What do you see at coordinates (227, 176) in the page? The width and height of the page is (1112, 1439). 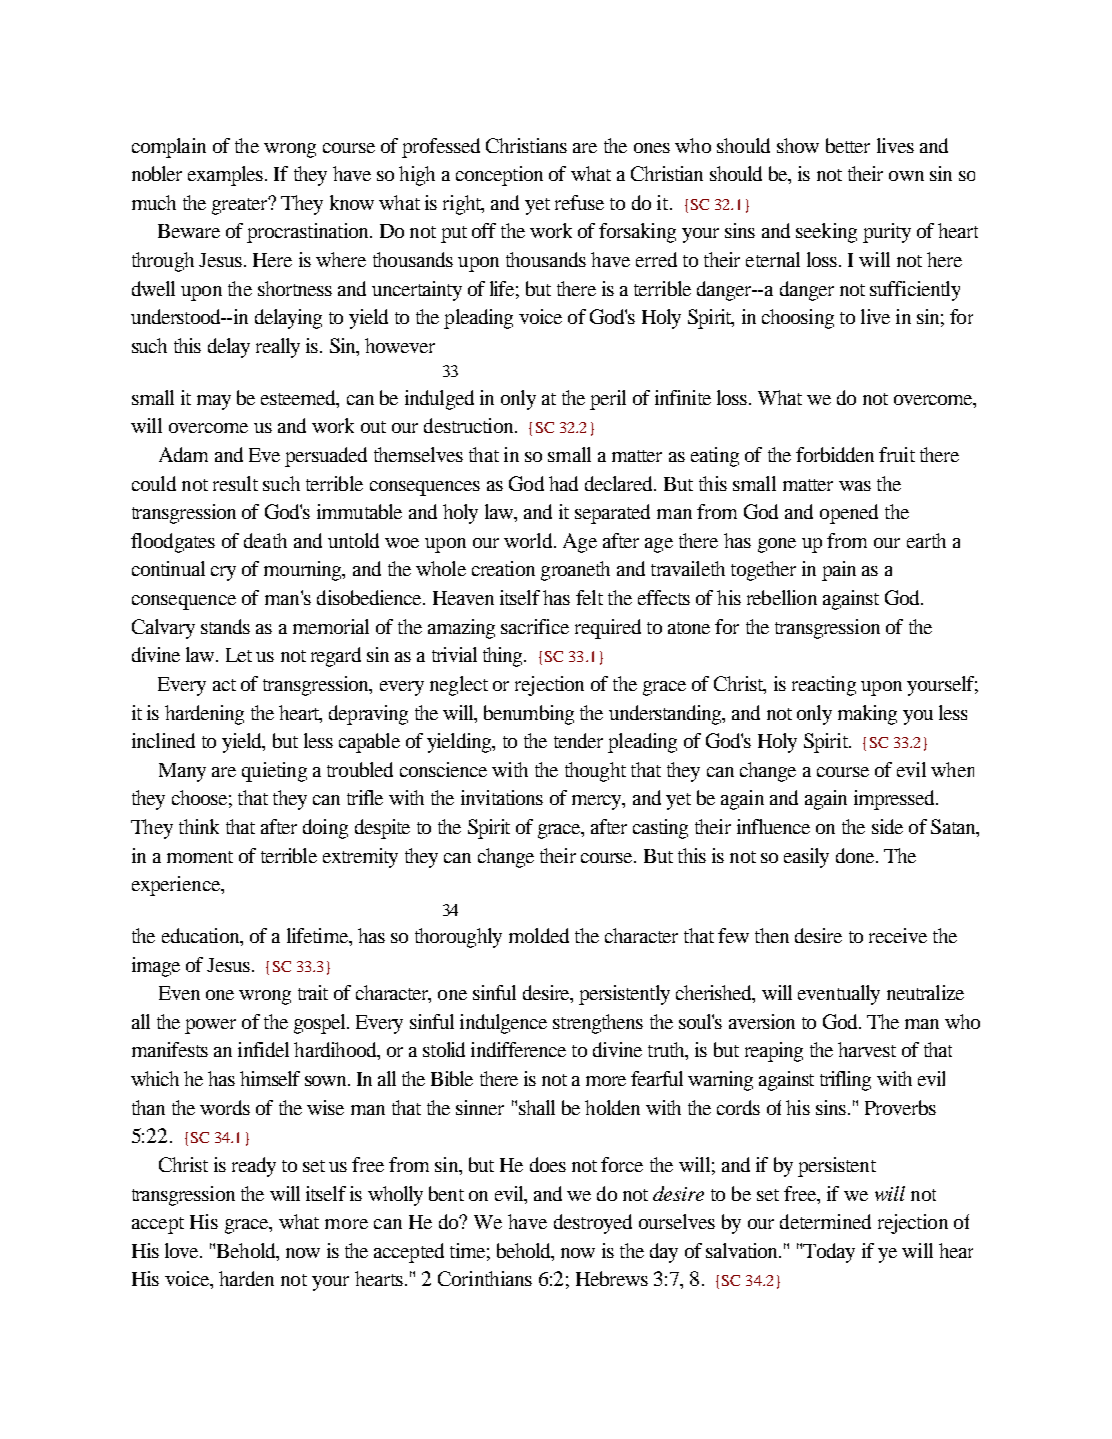 I see `examples` at bounding box center [227, 176].
